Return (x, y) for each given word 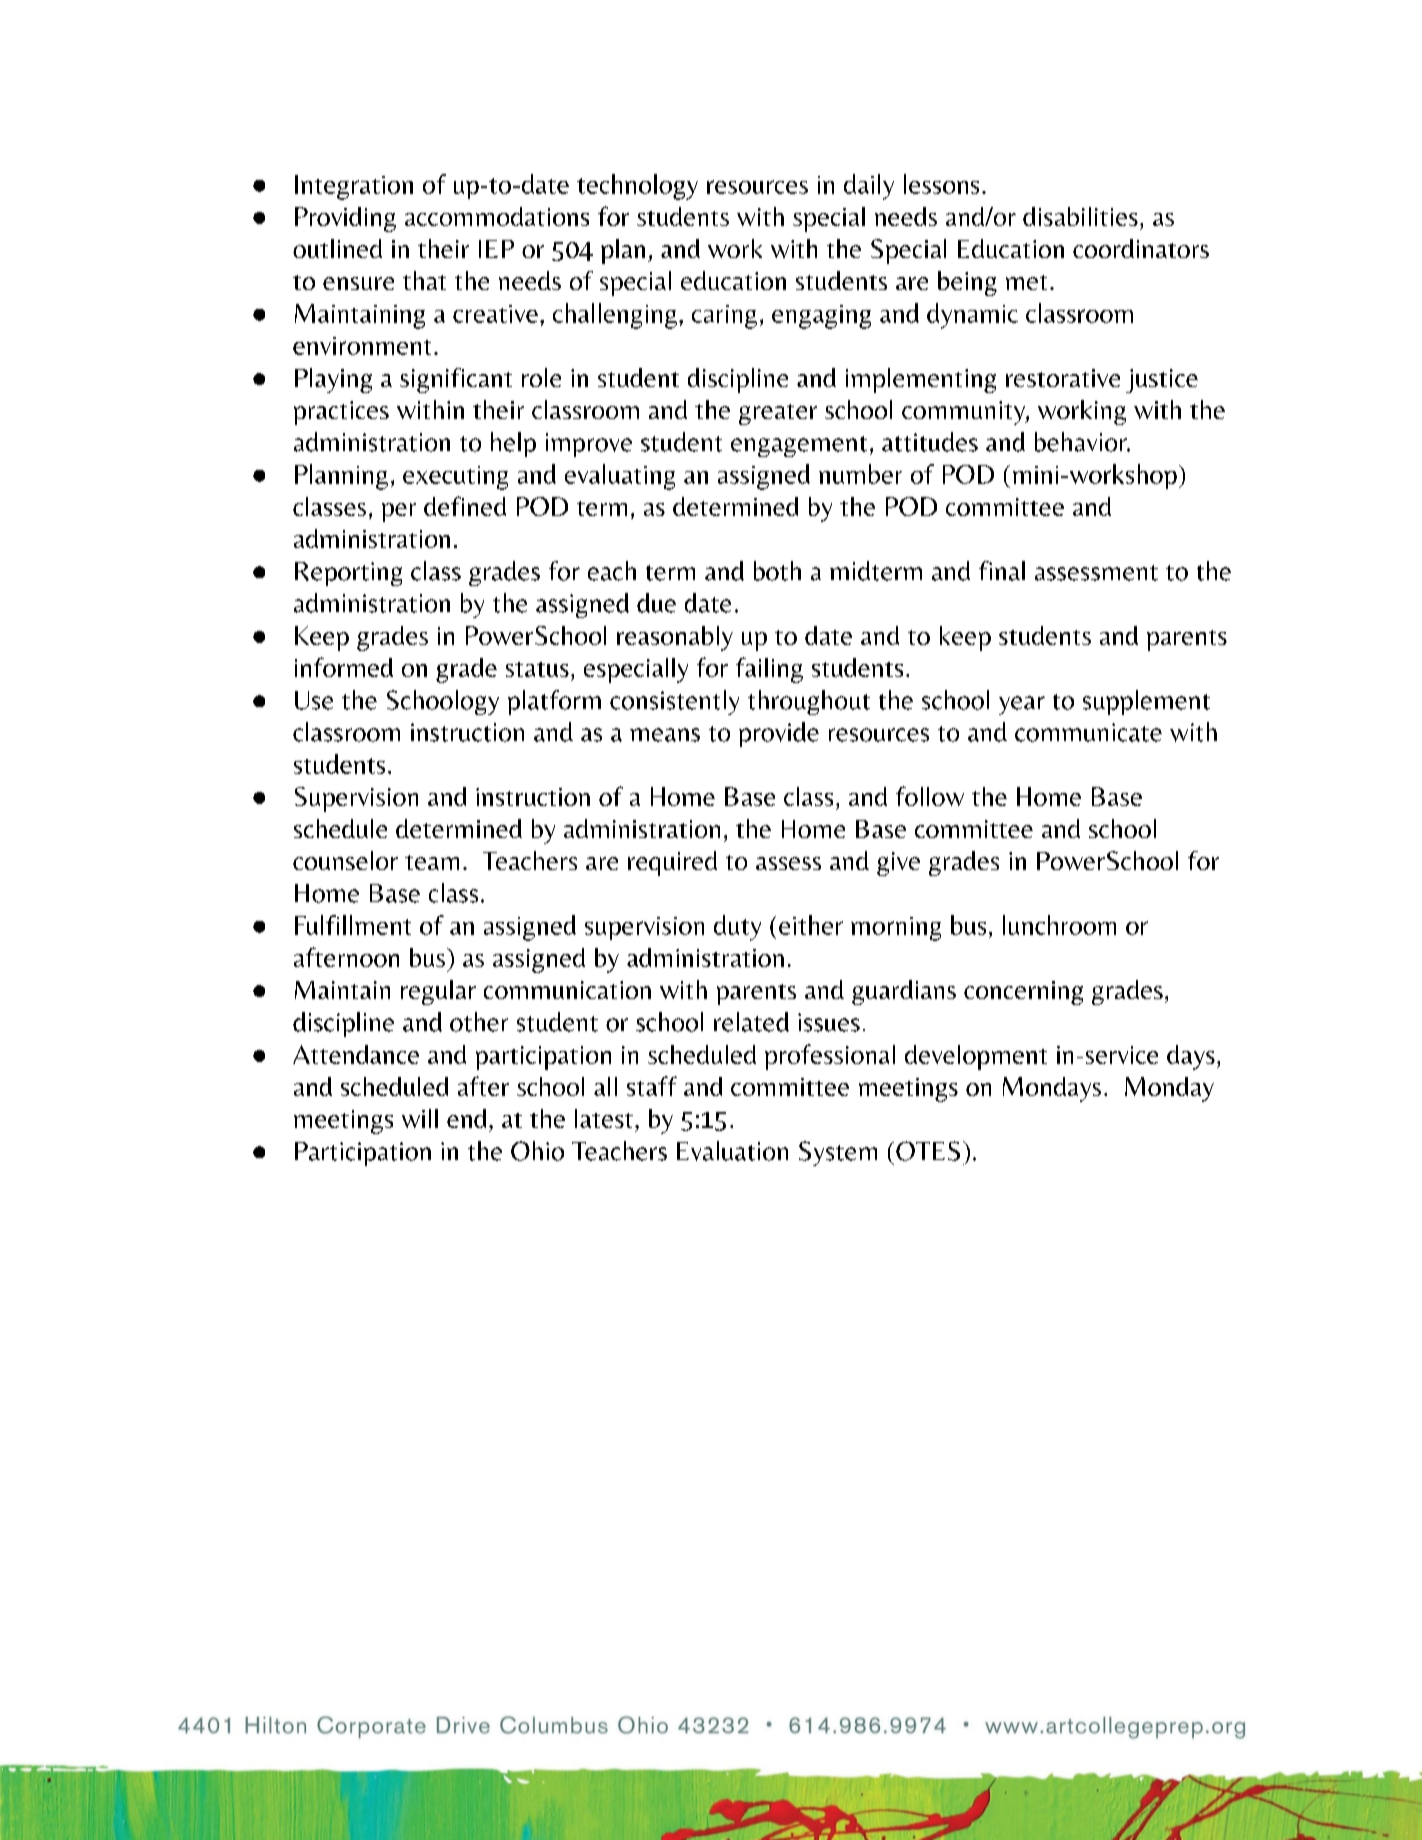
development (976, 1057)
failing (769, 670)
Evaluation (732, 1151)
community (964, 413)
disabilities (1080, 216)
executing (455, 478)
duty (737, 928)
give (898, 864)
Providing (345, 219)
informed (344, 667)
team (432, 862)
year (1022, 705)
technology (637, 187)
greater (778, 414)
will (420, 1118)
